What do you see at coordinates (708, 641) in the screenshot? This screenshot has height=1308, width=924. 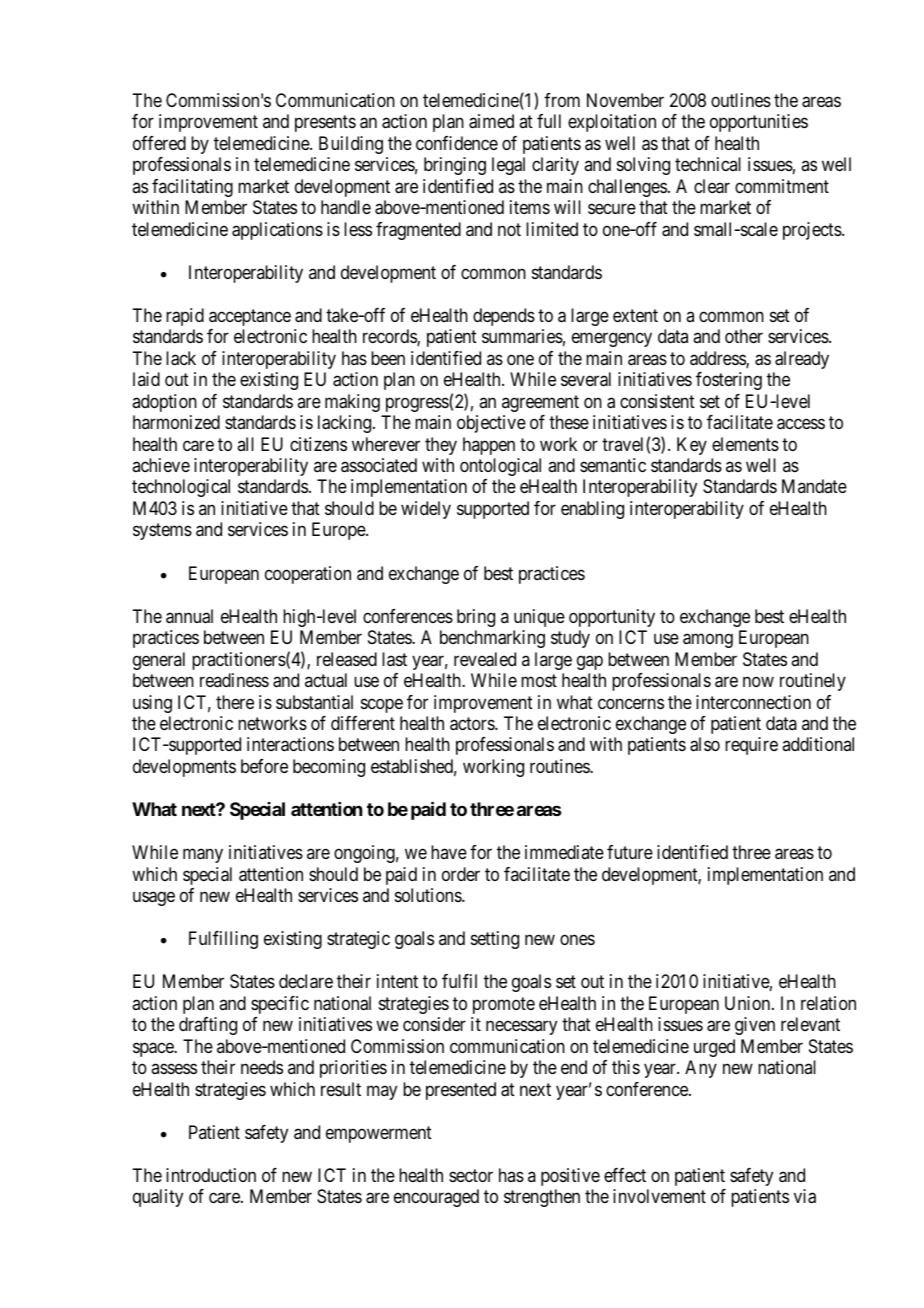 I see `among` at bounding box center [708, 641].
